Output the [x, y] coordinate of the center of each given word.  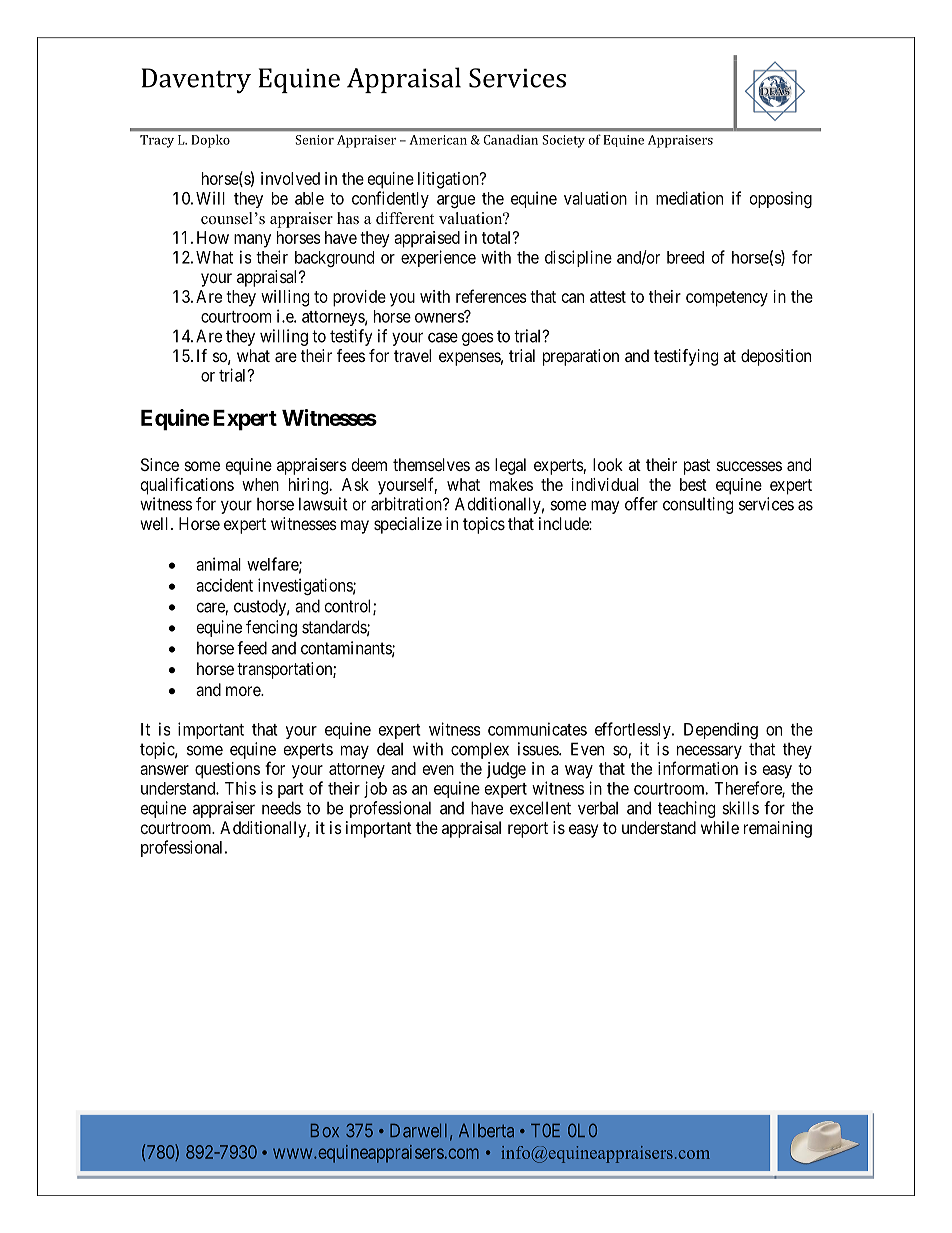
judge [506, 770]
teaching [686, 809]
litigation [449, 180]
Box [325, 1131]
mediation [689, 198]
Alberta [486, 1131]
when [260, 484]
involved [290, 178]
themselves [431, 464]
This [240, 788]
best [693, 484]
